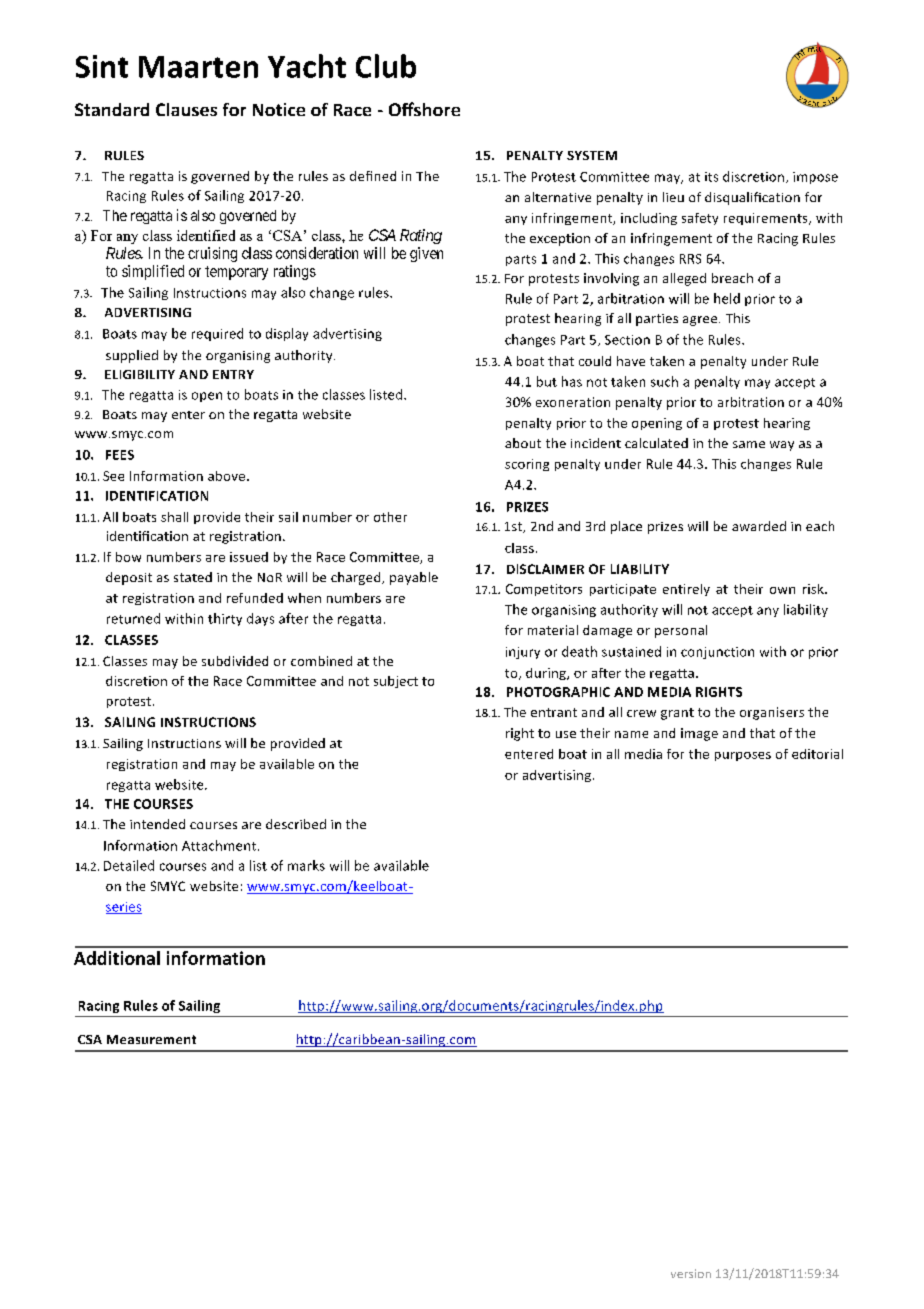 The height and width of the document is (1309, 924). I want to click on purposes, so click(743, 756).
